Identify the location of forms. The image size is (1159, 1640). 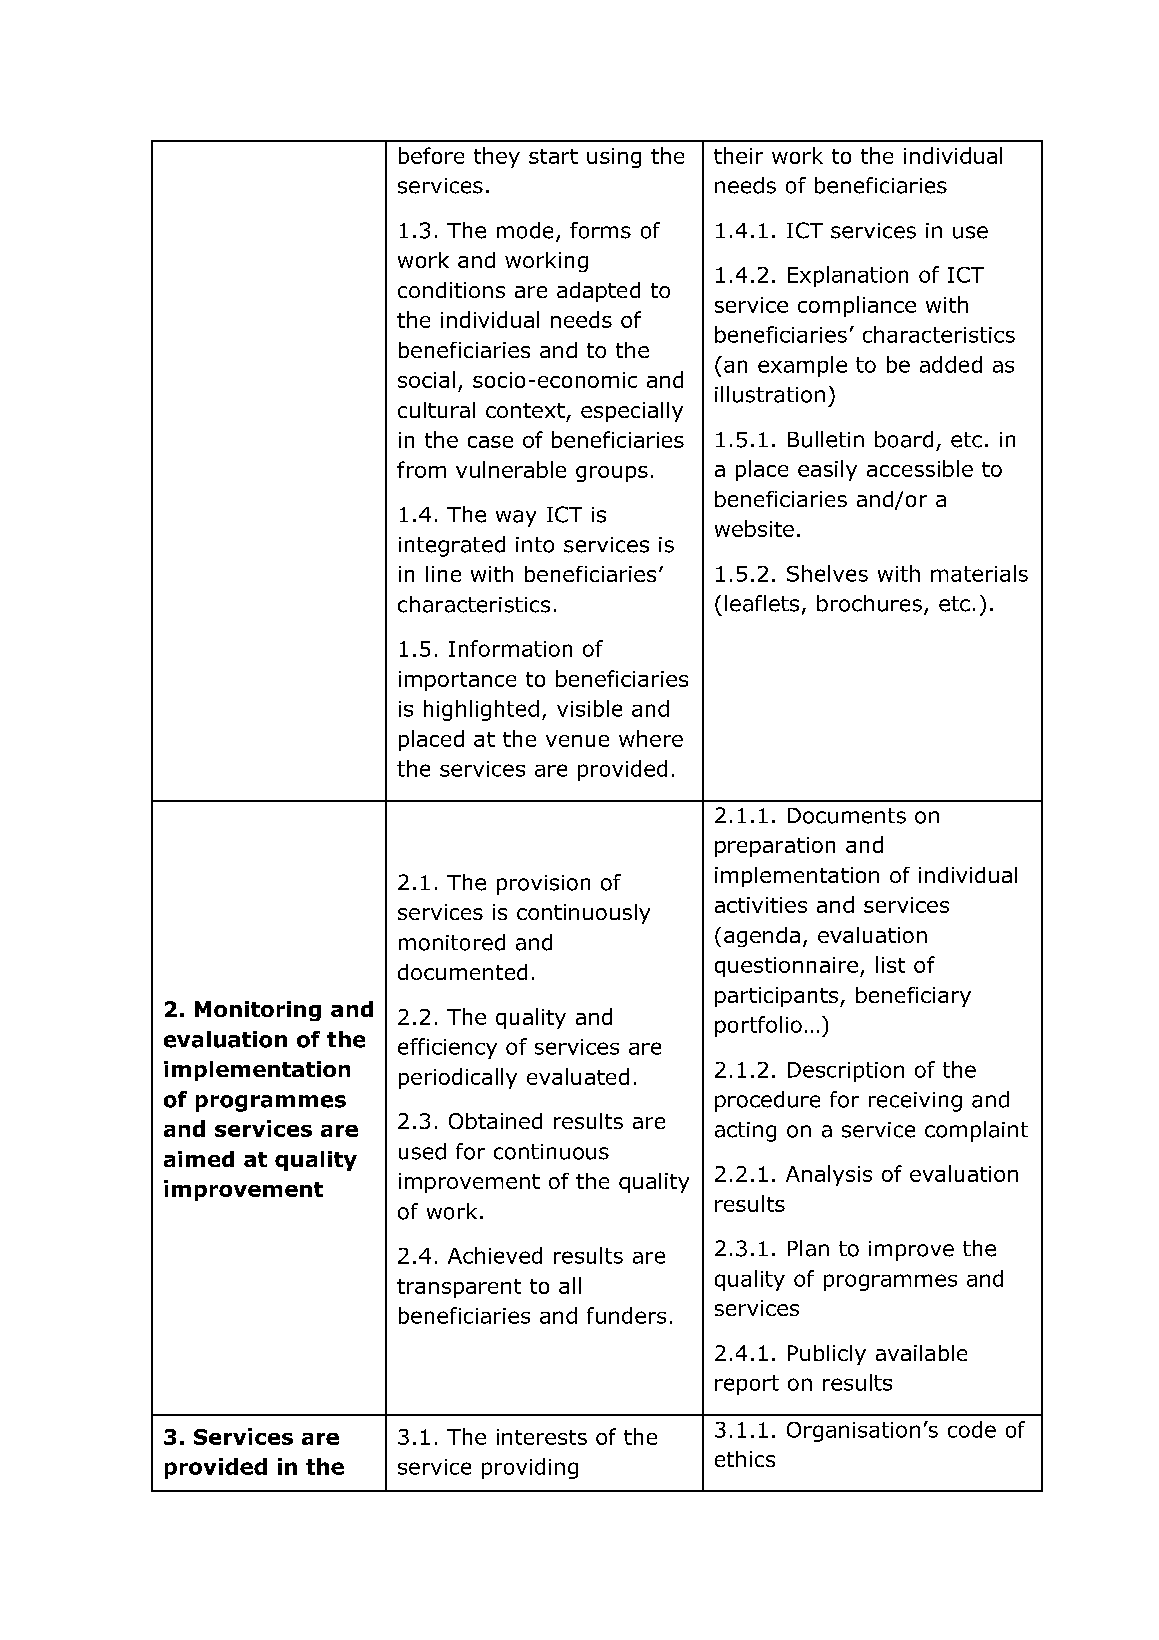
(600, 230).
